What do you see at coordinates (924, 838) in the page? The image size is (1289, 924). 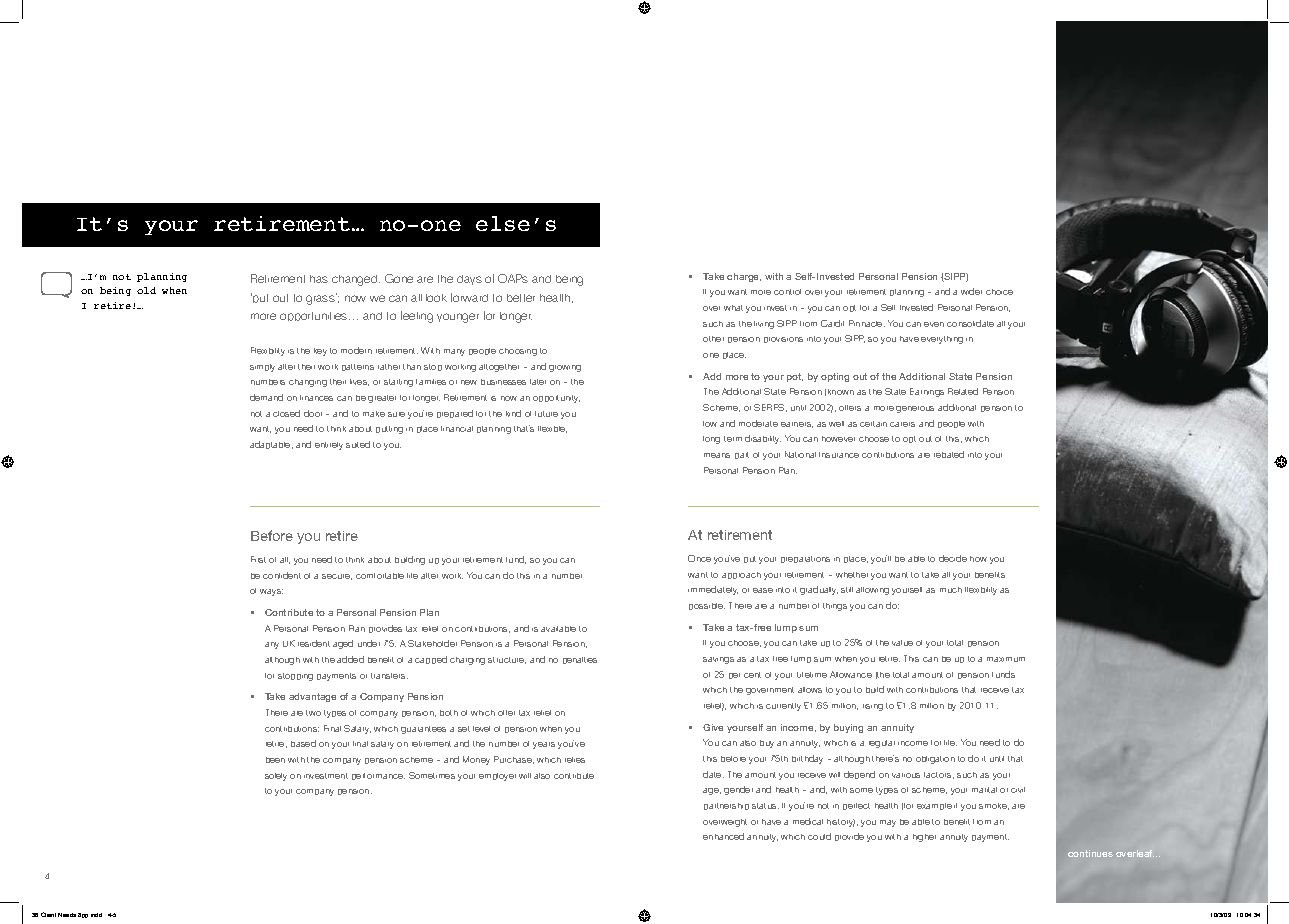 I see `higher` at bounding box center [924, 838].
